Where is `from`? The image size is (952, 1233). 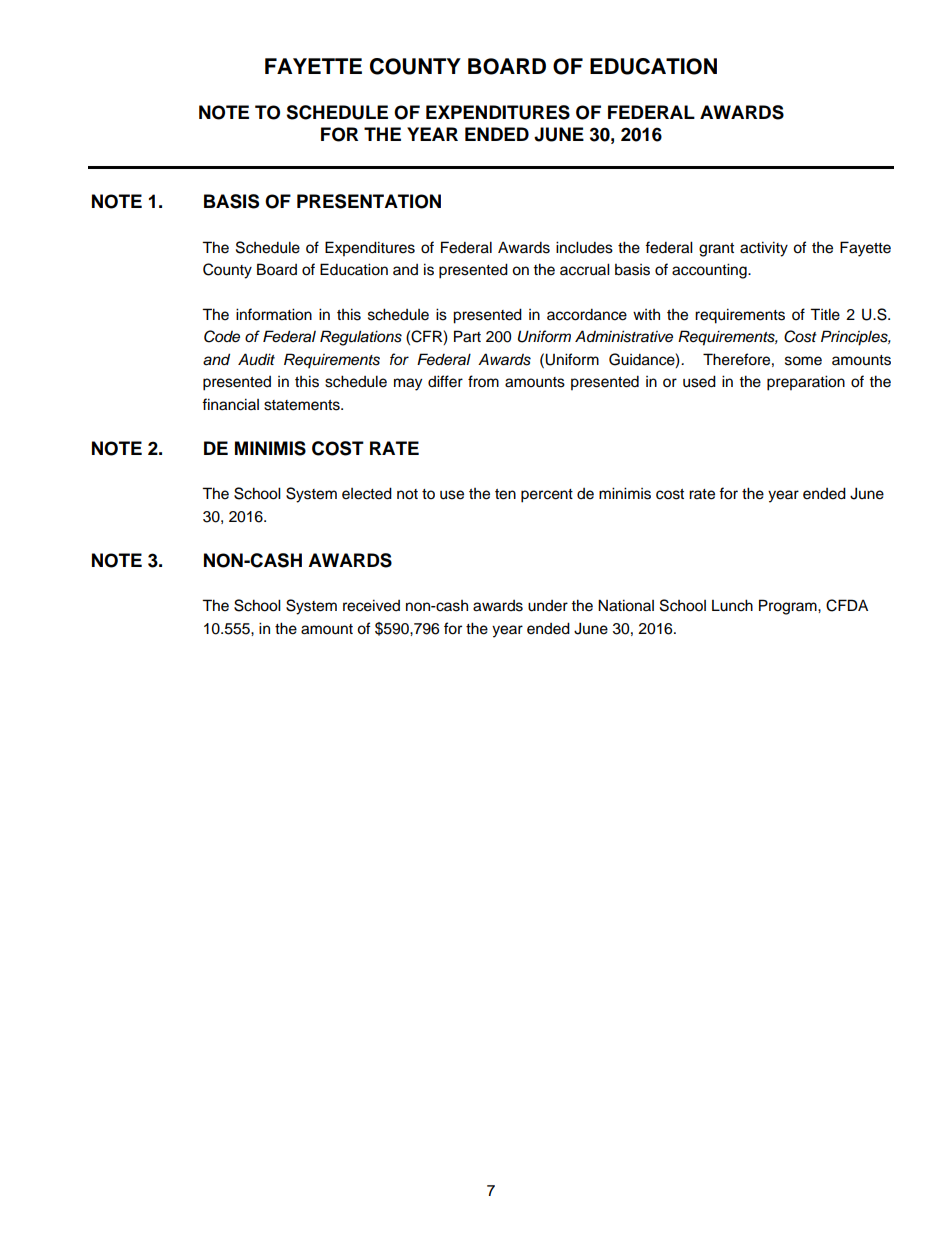 from is located at coordinates (483, 381).
